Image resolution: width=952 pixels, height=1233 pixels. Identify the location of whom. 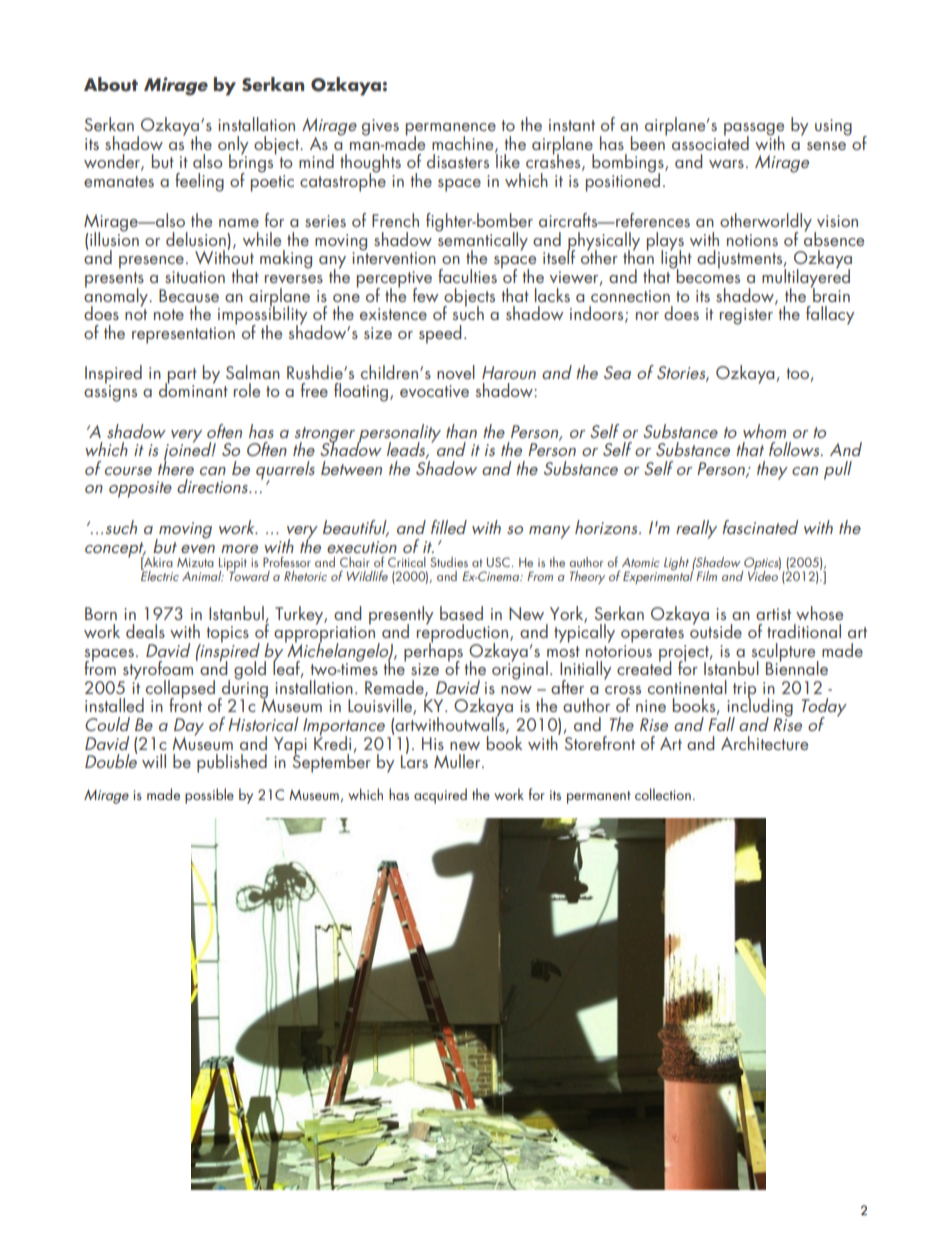
(764, 431).
